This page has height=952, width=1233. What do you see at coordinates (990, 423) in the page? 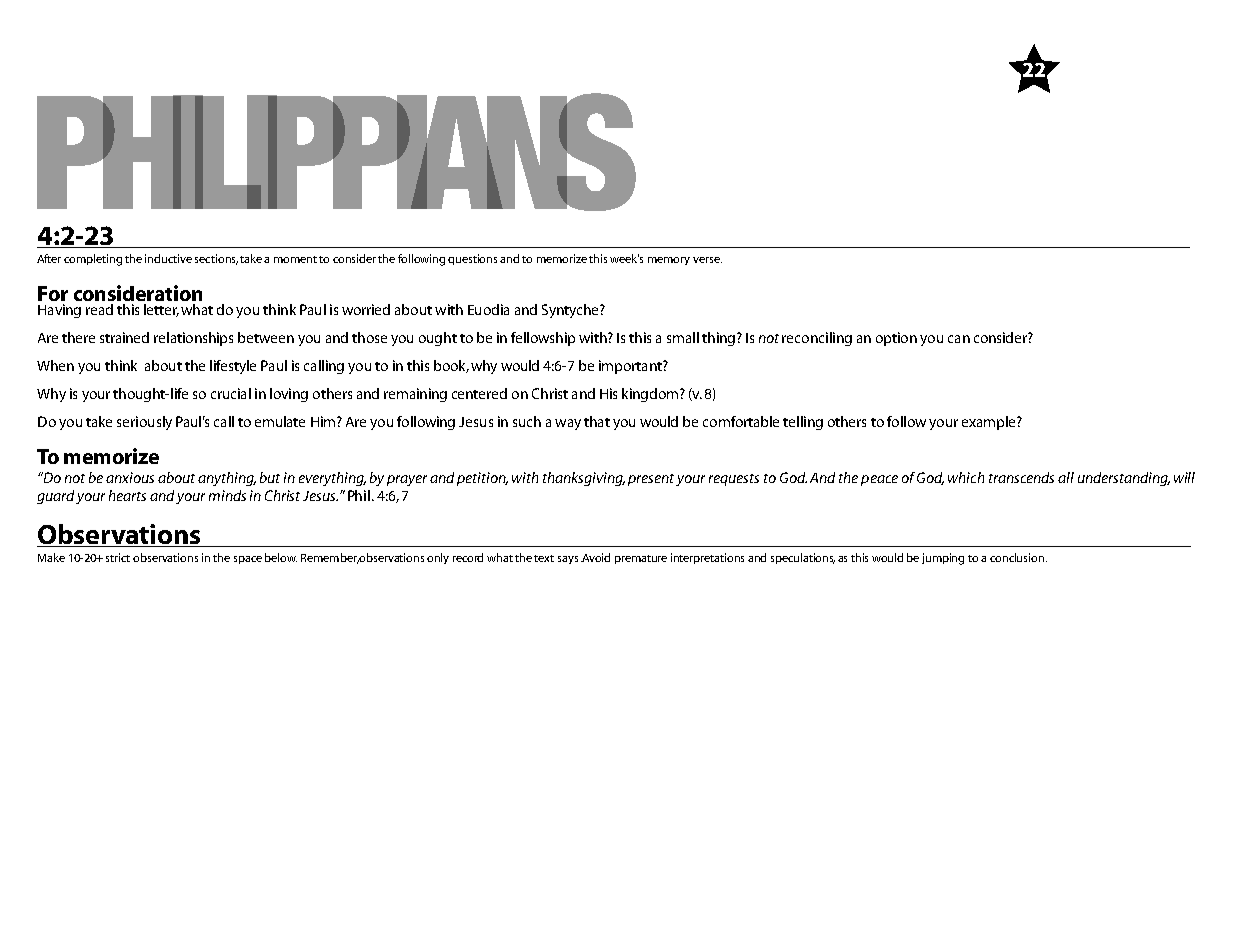
I see `example` at bounding box center [990, 423].
